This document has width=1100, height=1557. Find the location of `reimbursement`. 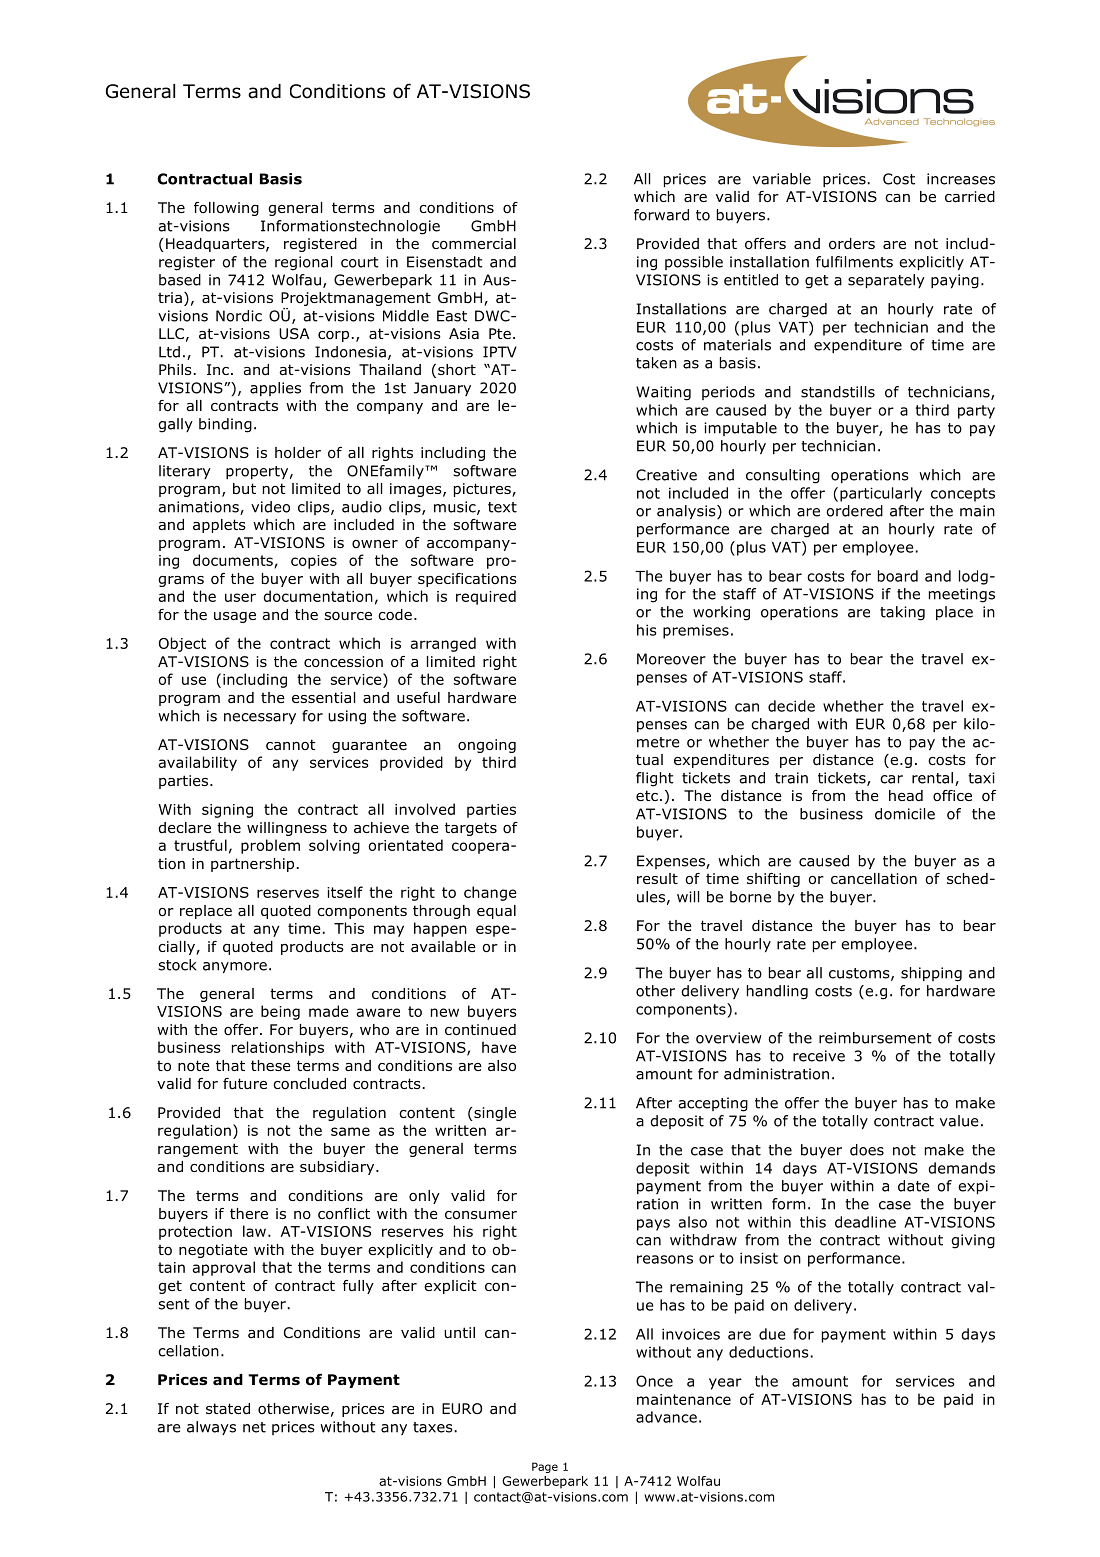

reimbursement is located at coordinates (875, 1038).
